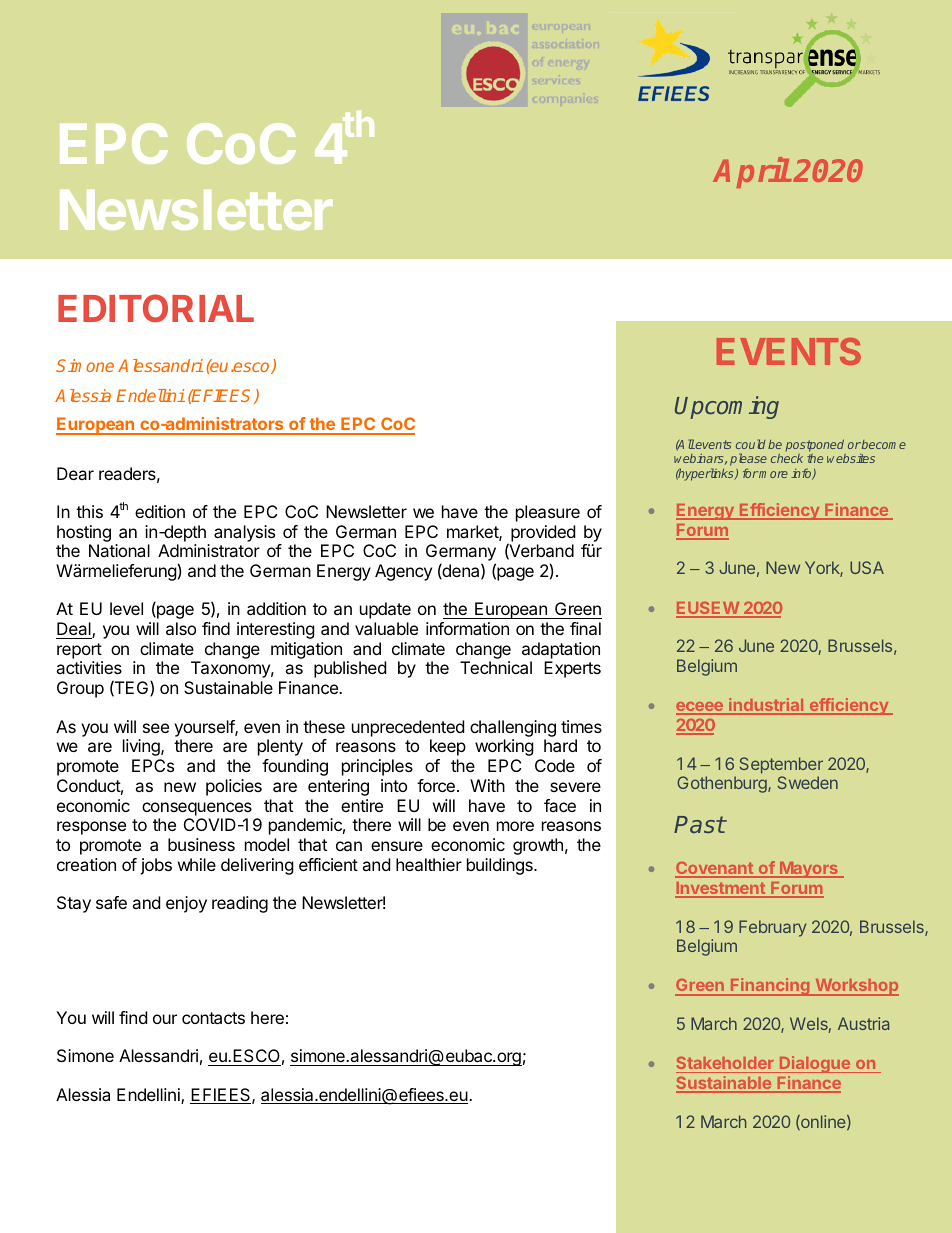 This document has height=1233, width=952. What do you see at coordinates (213, 1018) in the document?
I see `contacts` at bounding box center [213, 1018].
